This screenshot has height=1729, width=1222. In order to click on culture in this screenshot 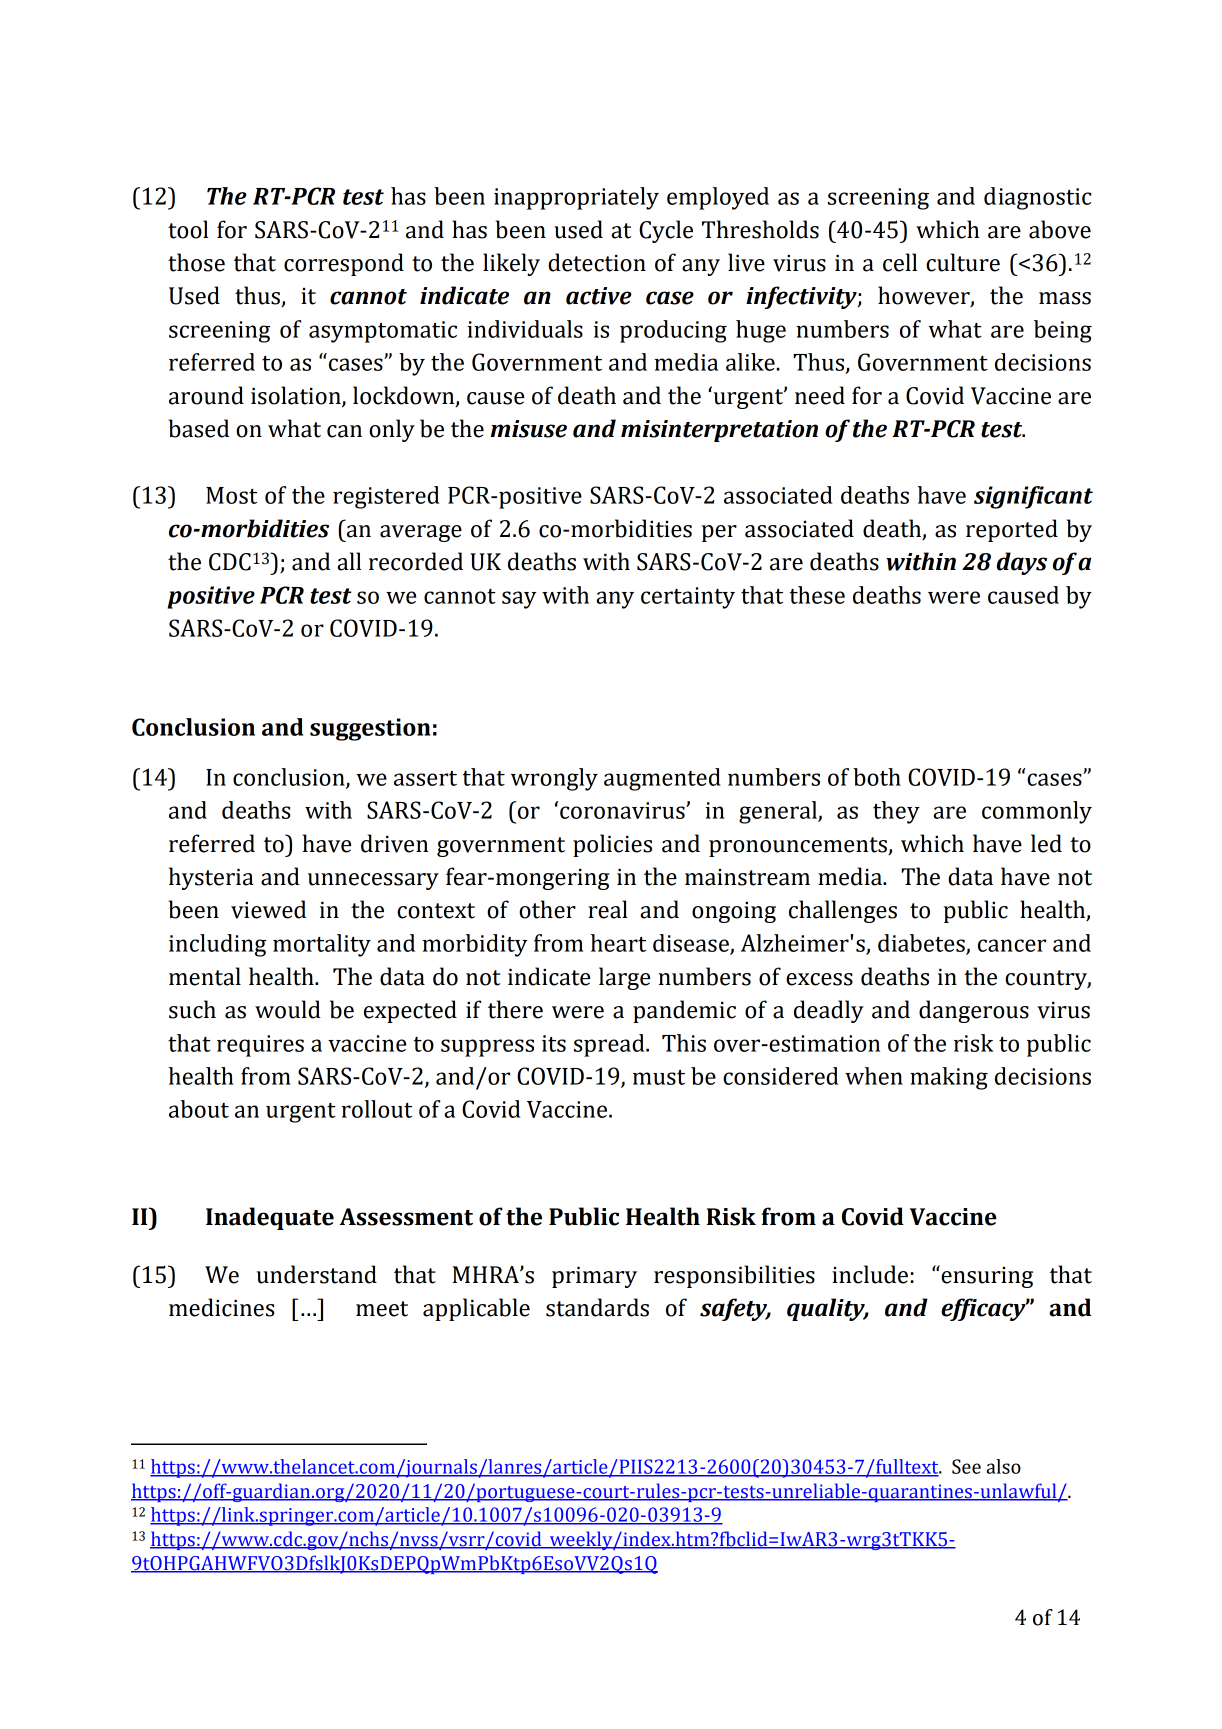, I will do `click(963, 262)`.
